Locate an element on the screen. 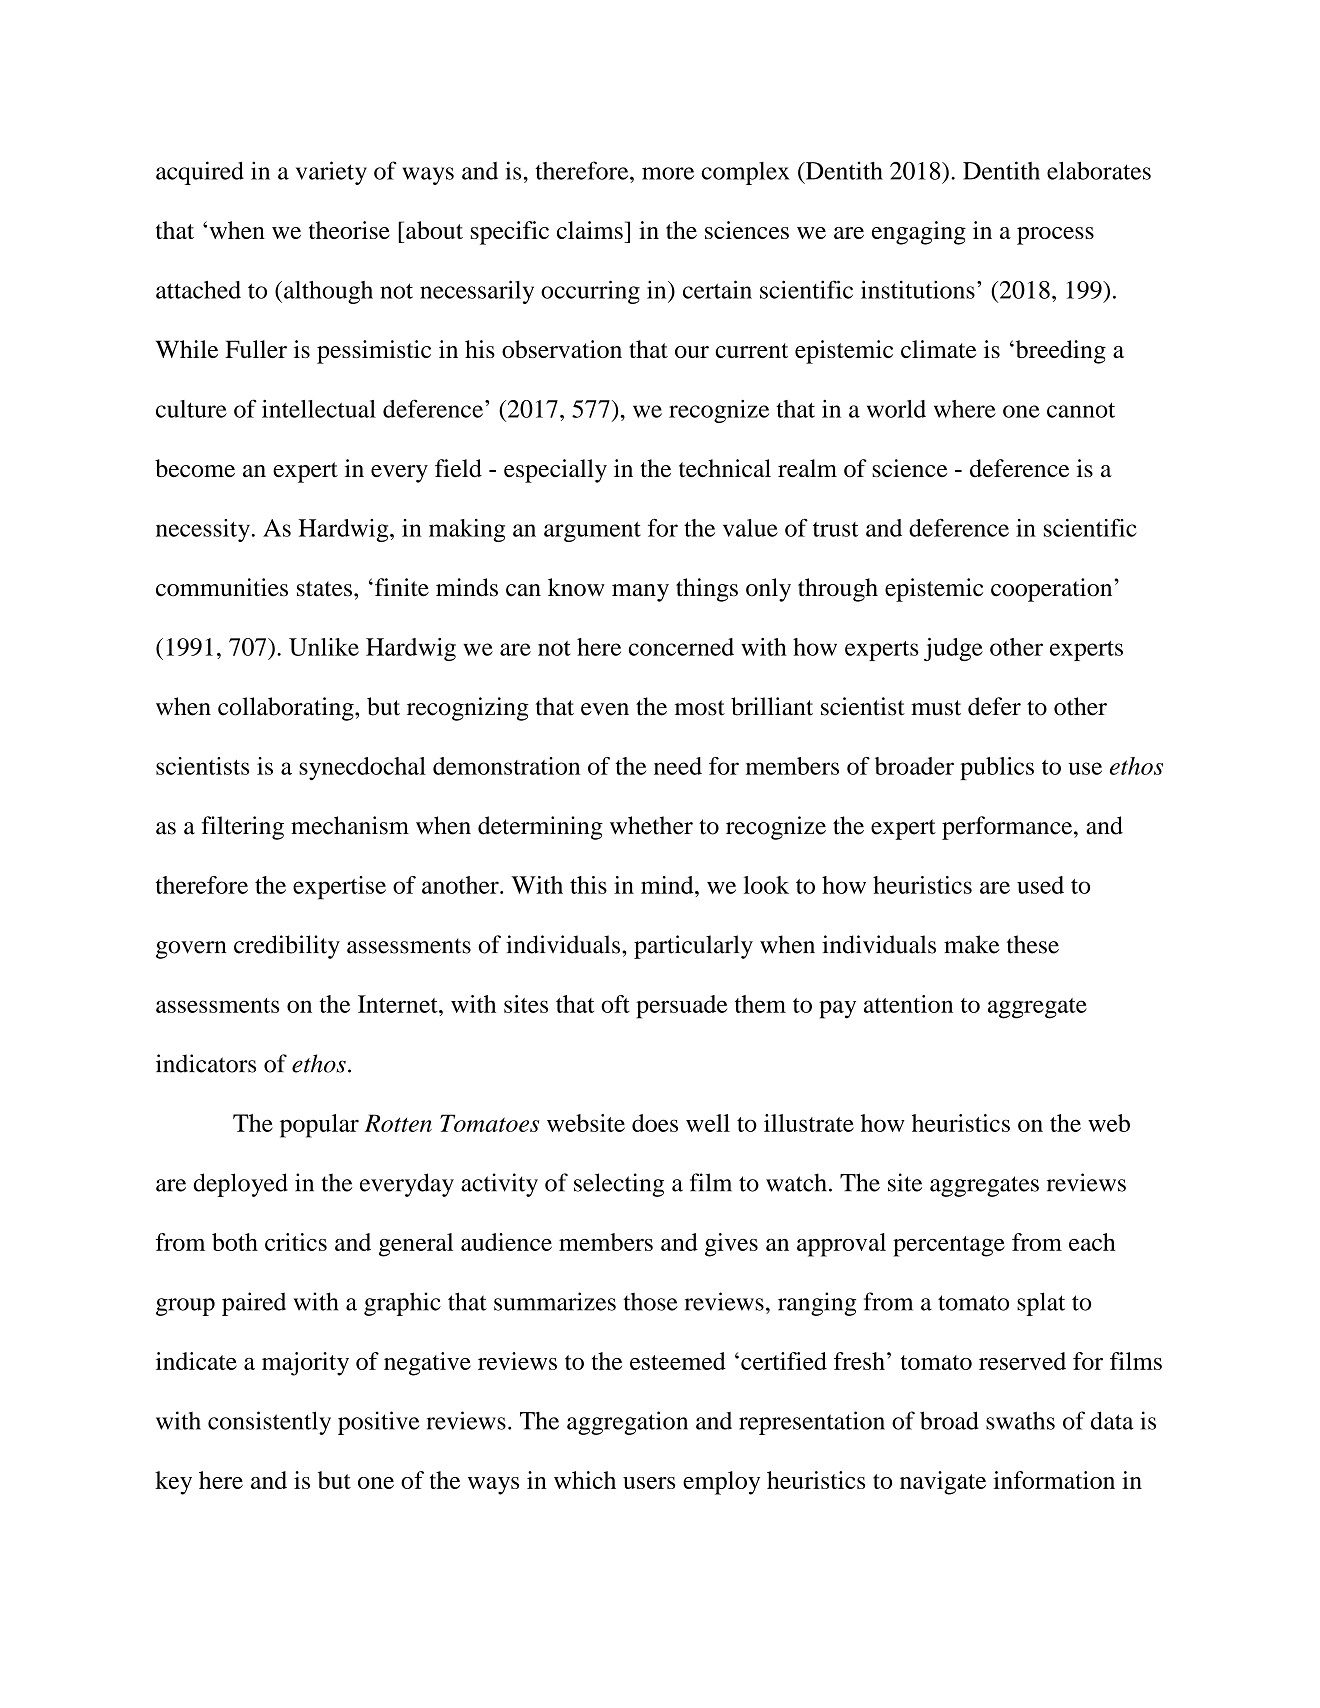 This screenshot has height=1708, width=1320. swaths is located at coordinates (1020, 1420).
